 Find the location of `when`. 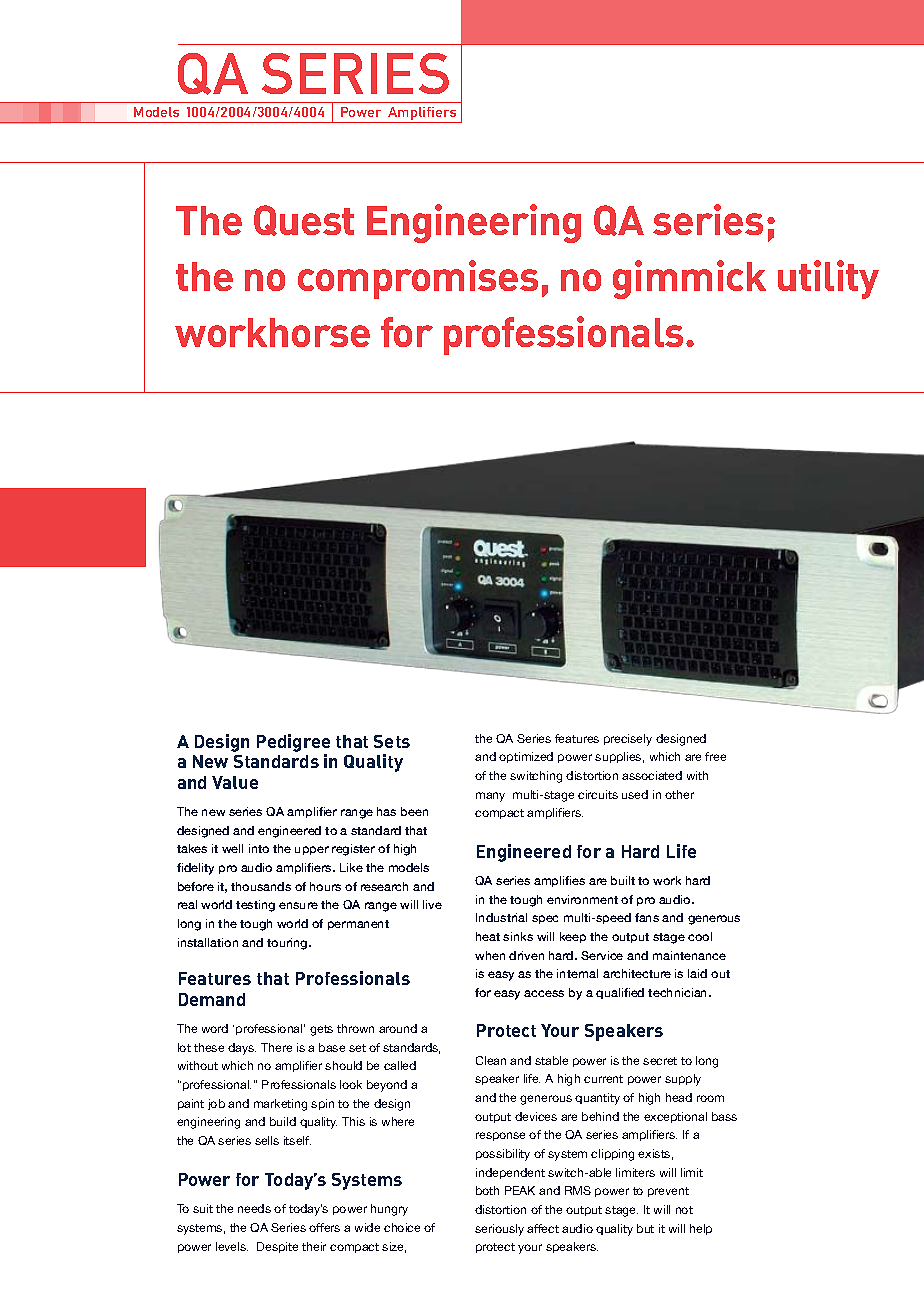

when is located at coordinates (490, 955).
